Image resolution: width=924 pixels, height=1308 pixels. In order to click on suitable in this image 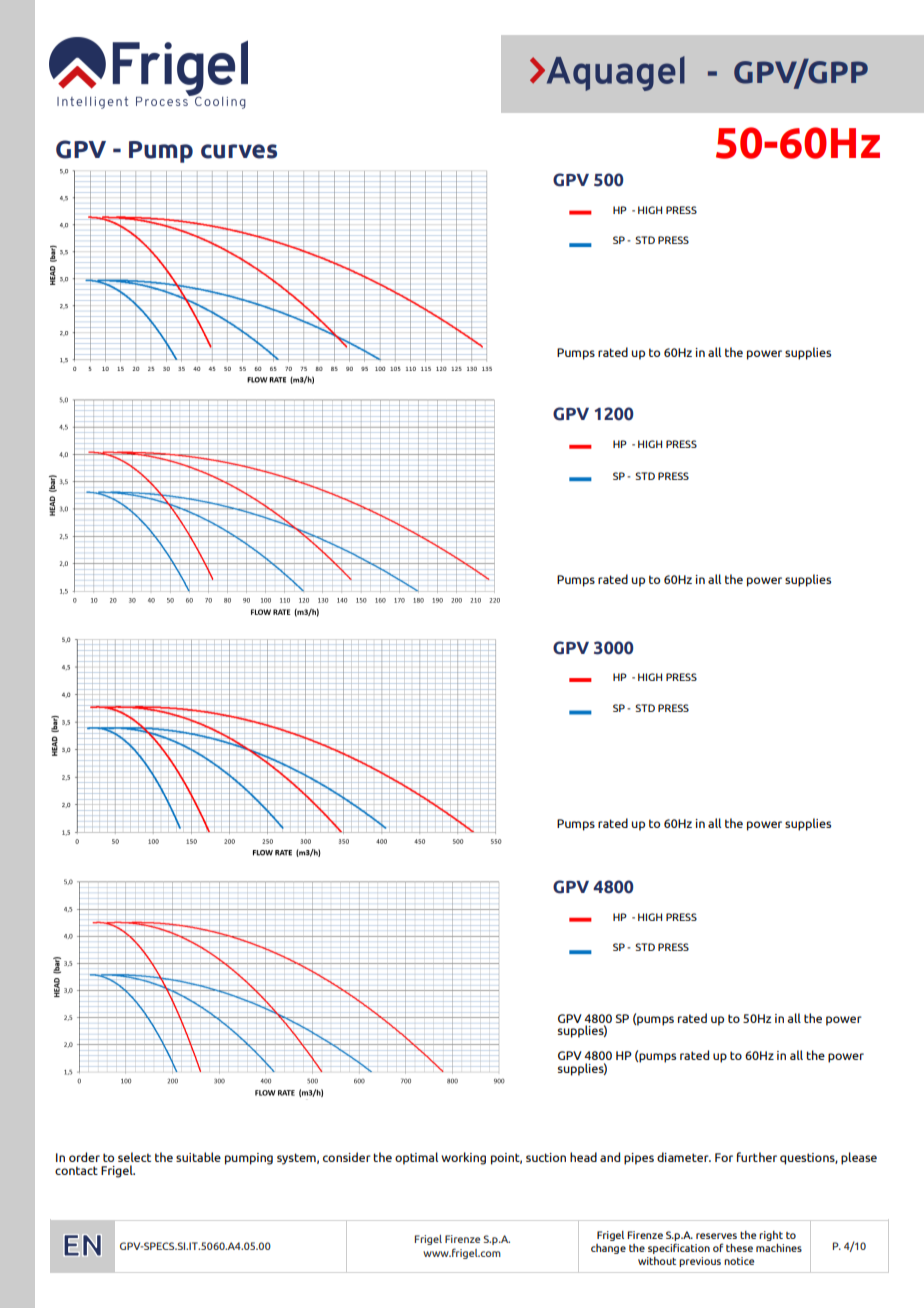, I will do `click(198, 1157)`.
